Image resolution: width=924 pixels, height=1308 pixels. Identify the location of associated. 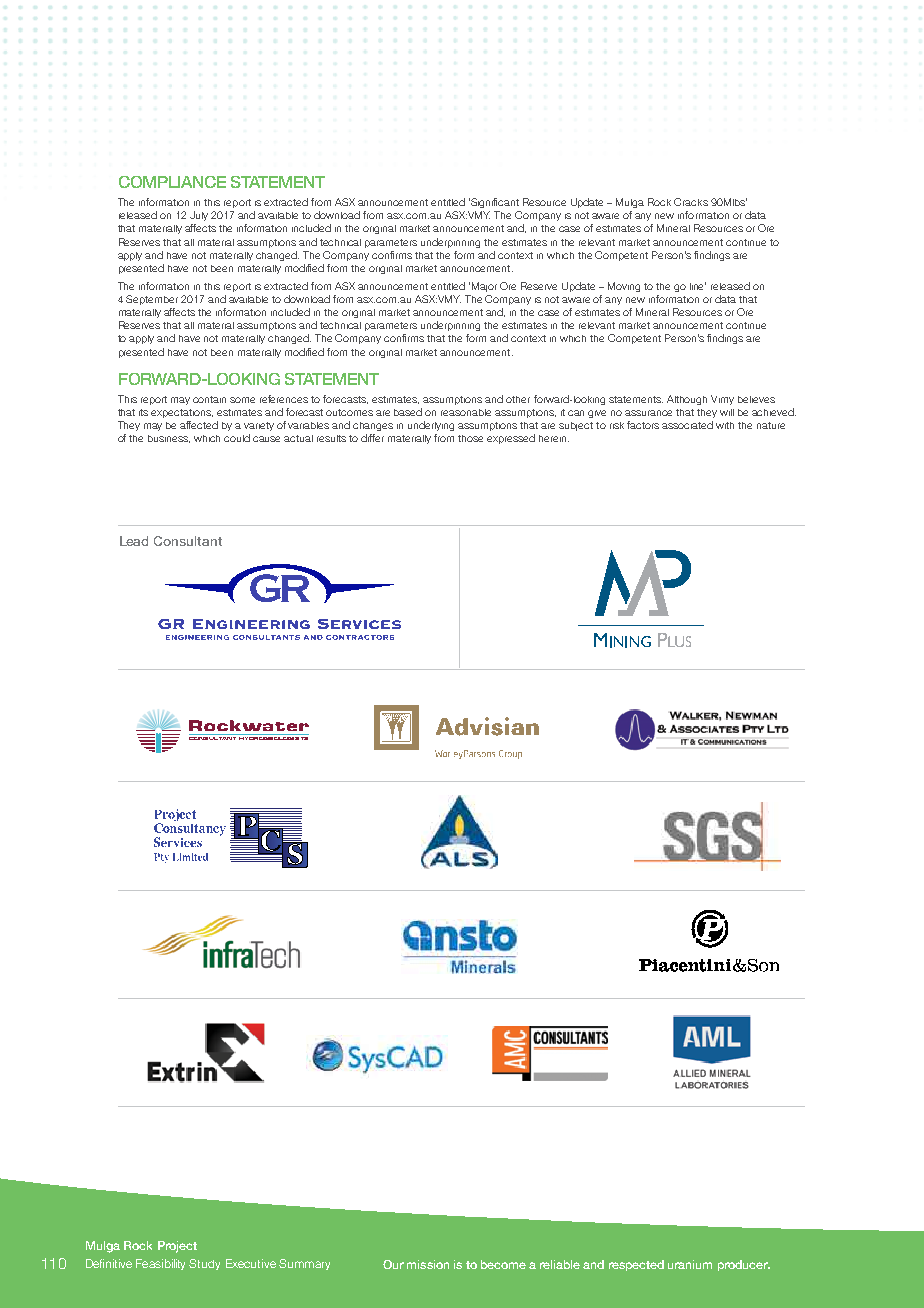
(687, 425).
